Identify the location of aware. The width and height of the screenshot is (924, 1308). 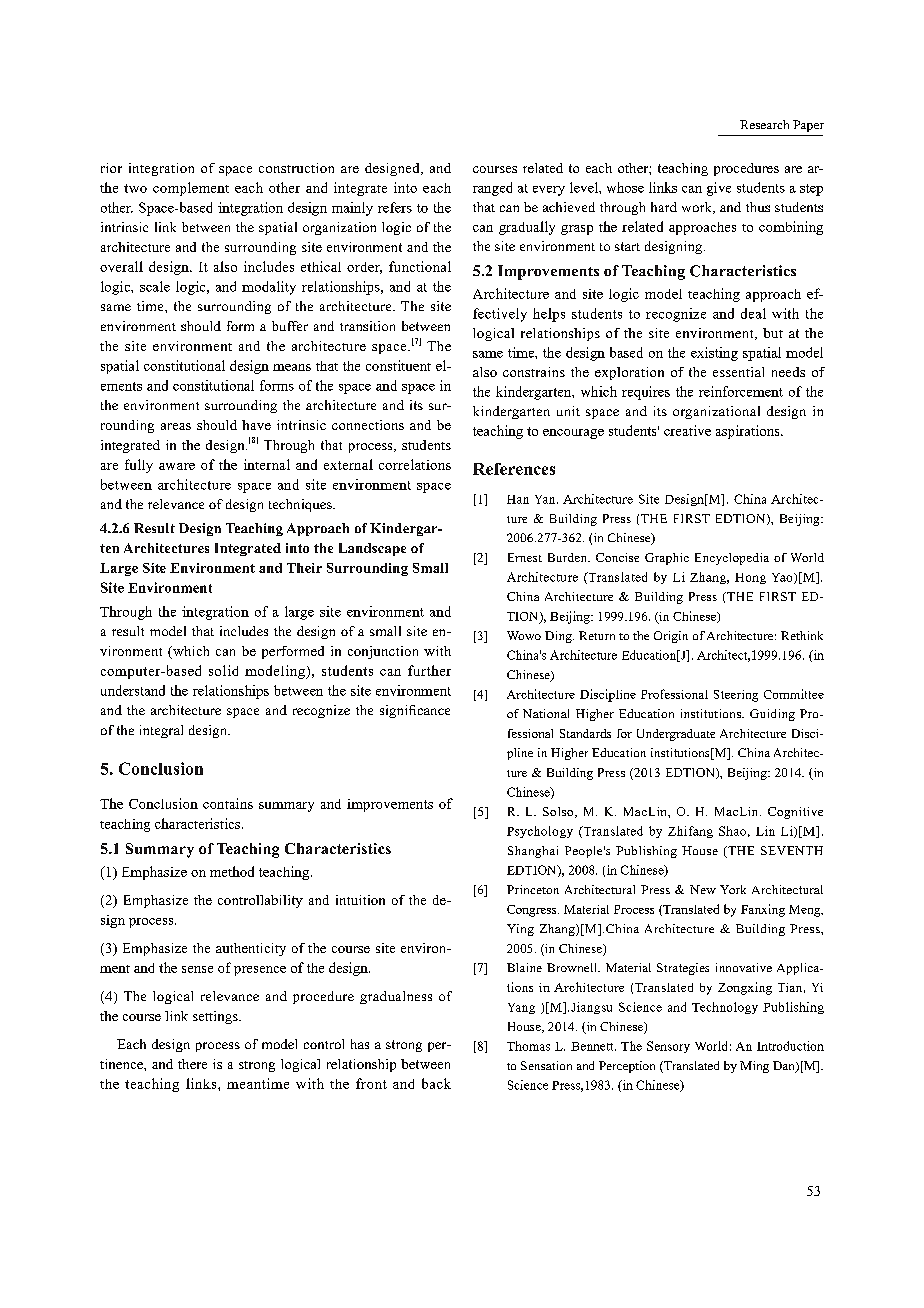
(177, 466).
